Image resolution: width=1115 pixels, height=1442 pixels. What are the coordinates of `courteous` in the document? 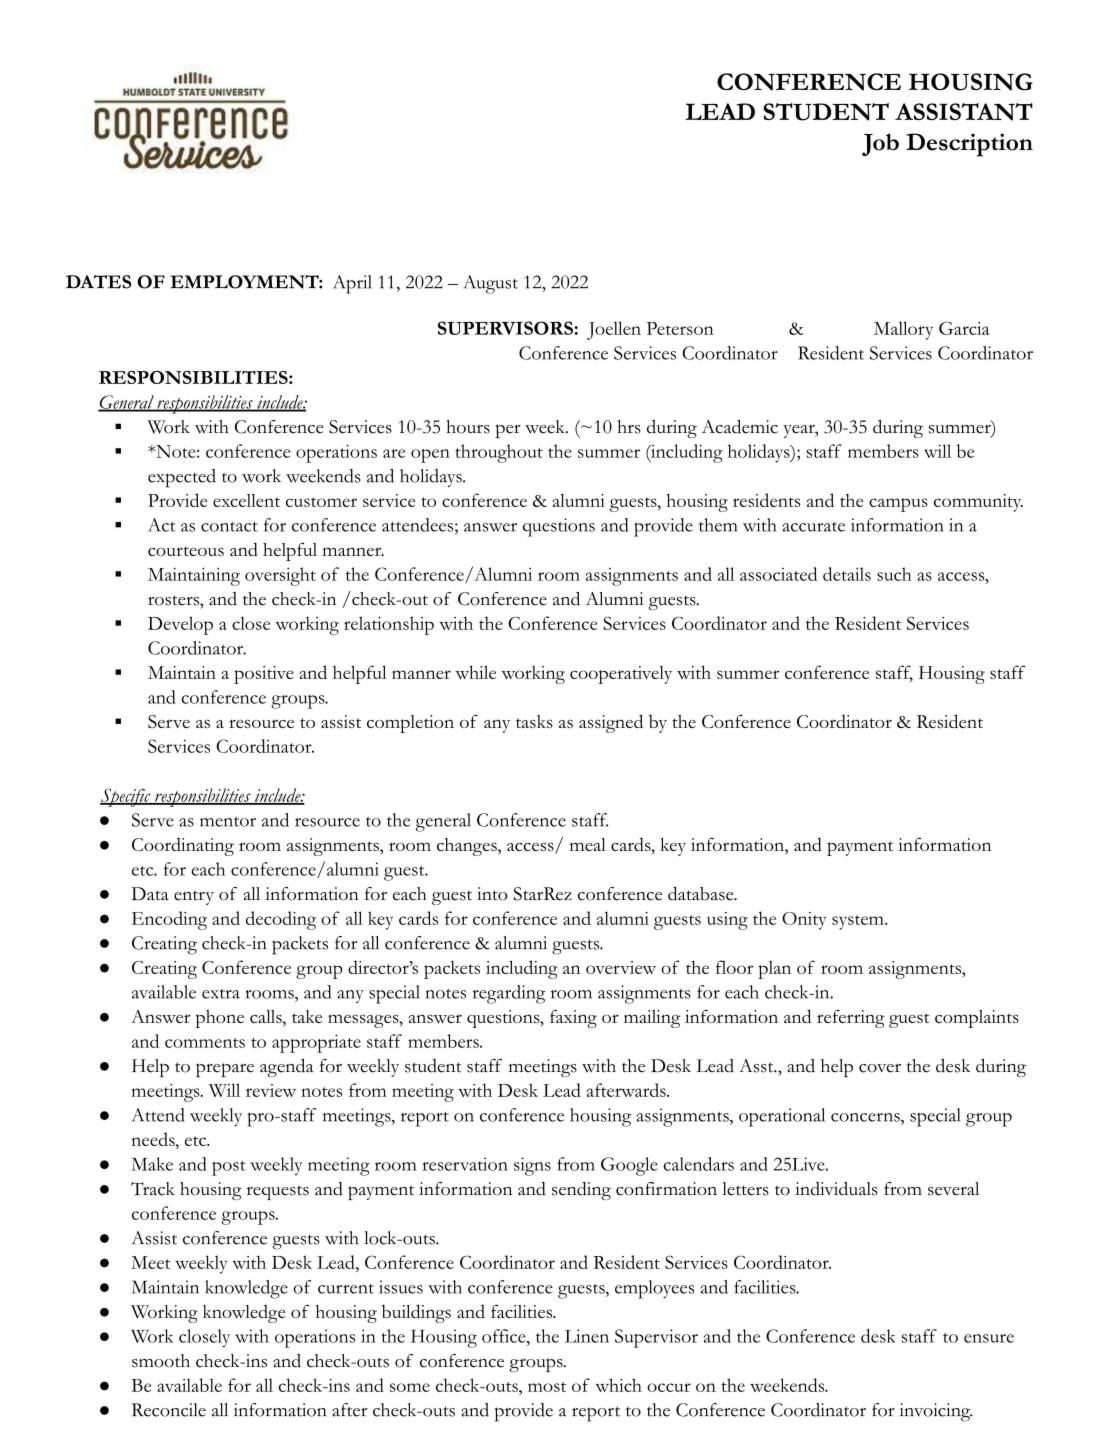 It's located at (186, 551).
